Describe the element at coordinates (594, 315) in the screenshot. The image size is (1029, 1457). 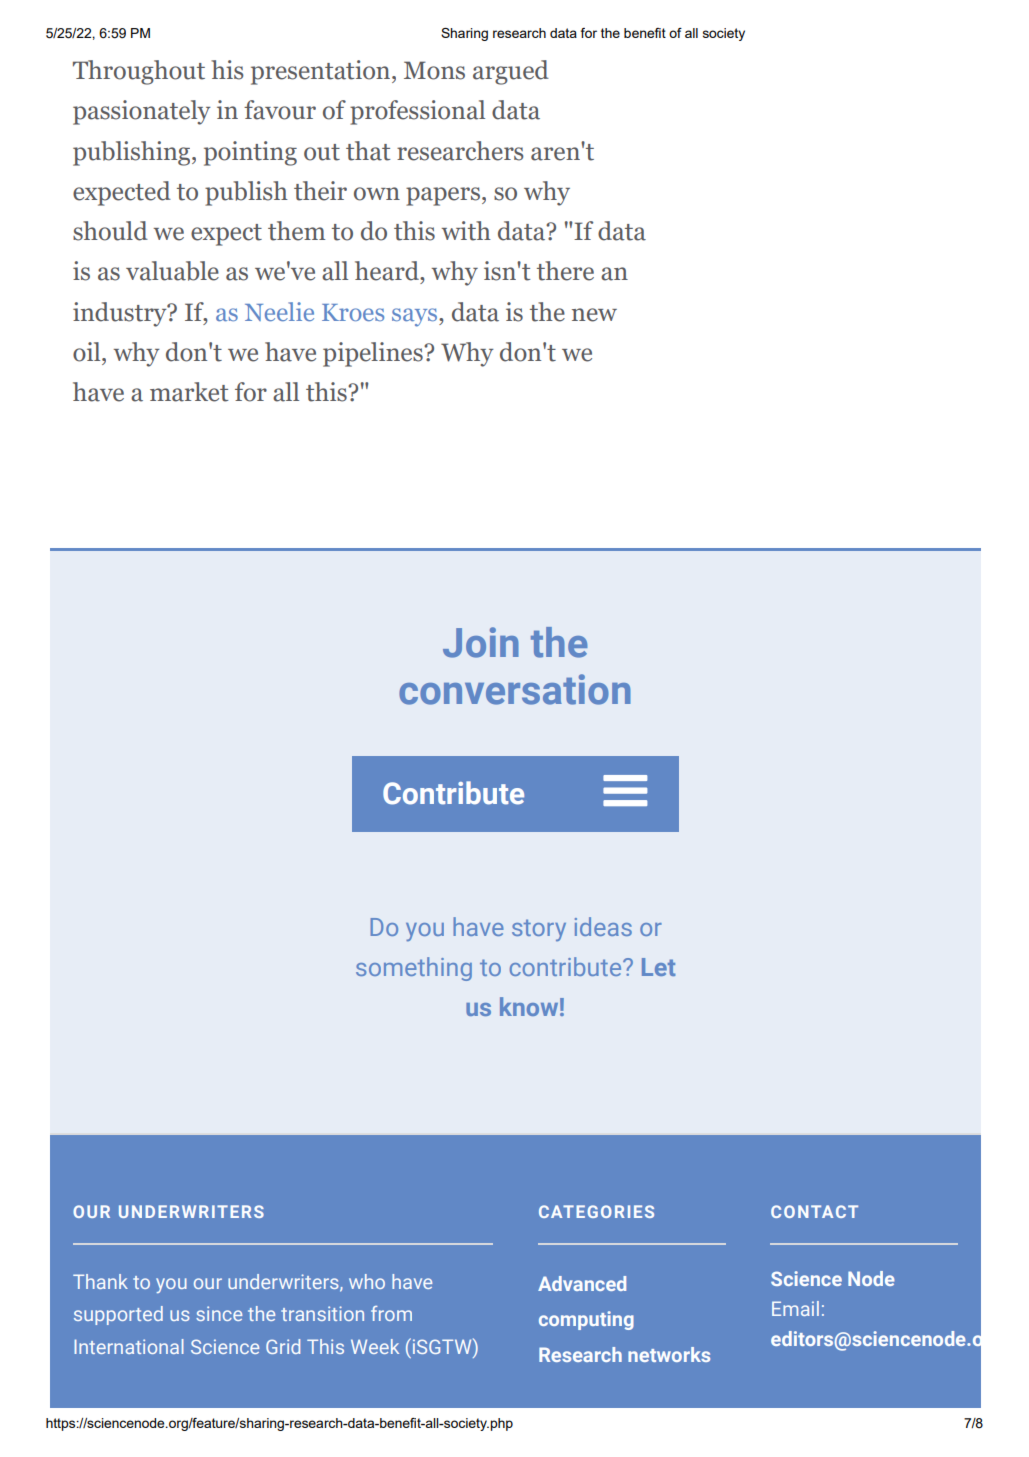
I see `new` at that location.
